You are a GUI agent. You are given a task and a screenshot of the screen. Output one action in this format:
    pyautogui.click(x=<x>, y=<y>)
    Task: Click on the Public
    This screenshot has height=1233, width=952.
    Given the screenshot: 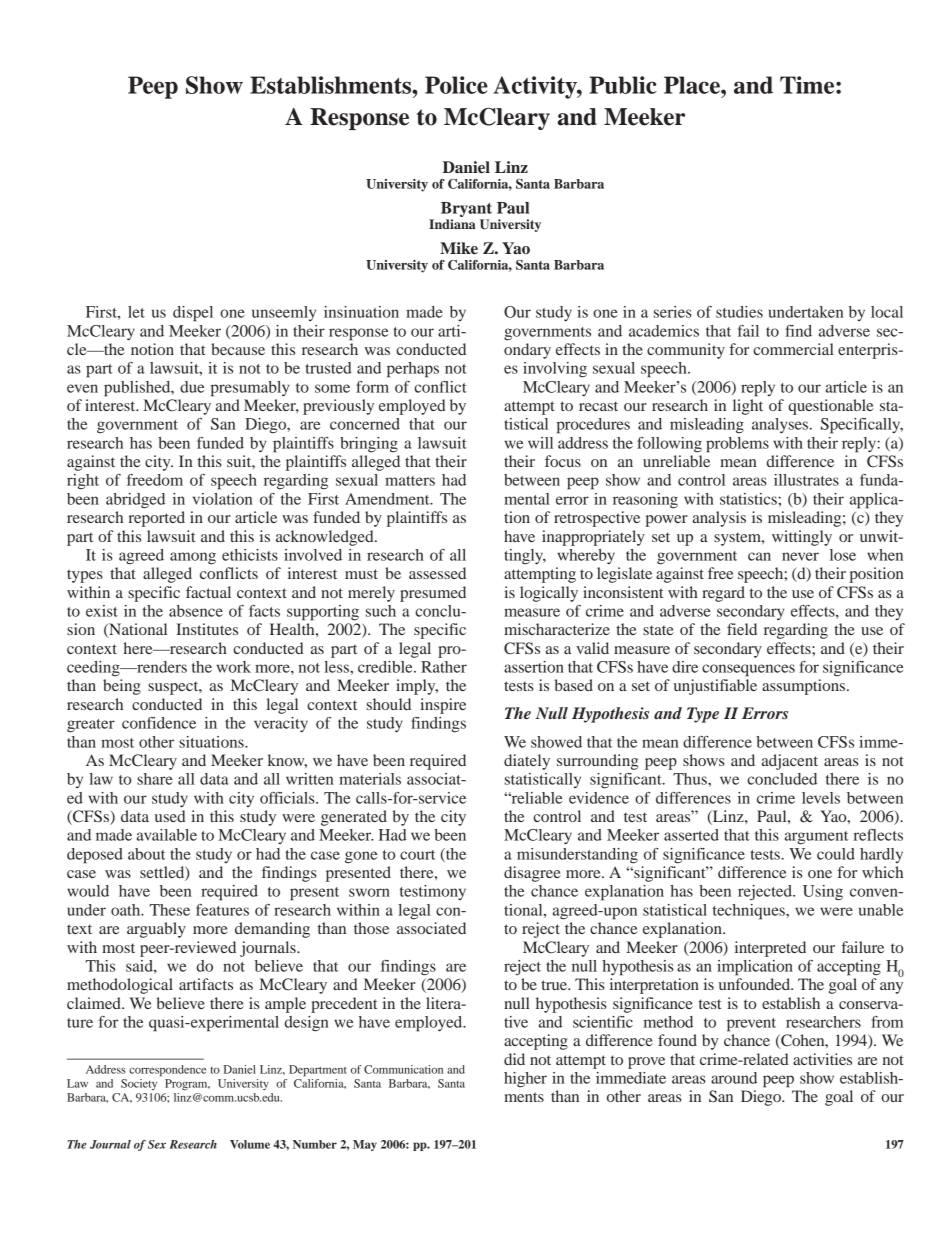 What is the action you would take?
    pyautogui.click(x=623, y=85)
